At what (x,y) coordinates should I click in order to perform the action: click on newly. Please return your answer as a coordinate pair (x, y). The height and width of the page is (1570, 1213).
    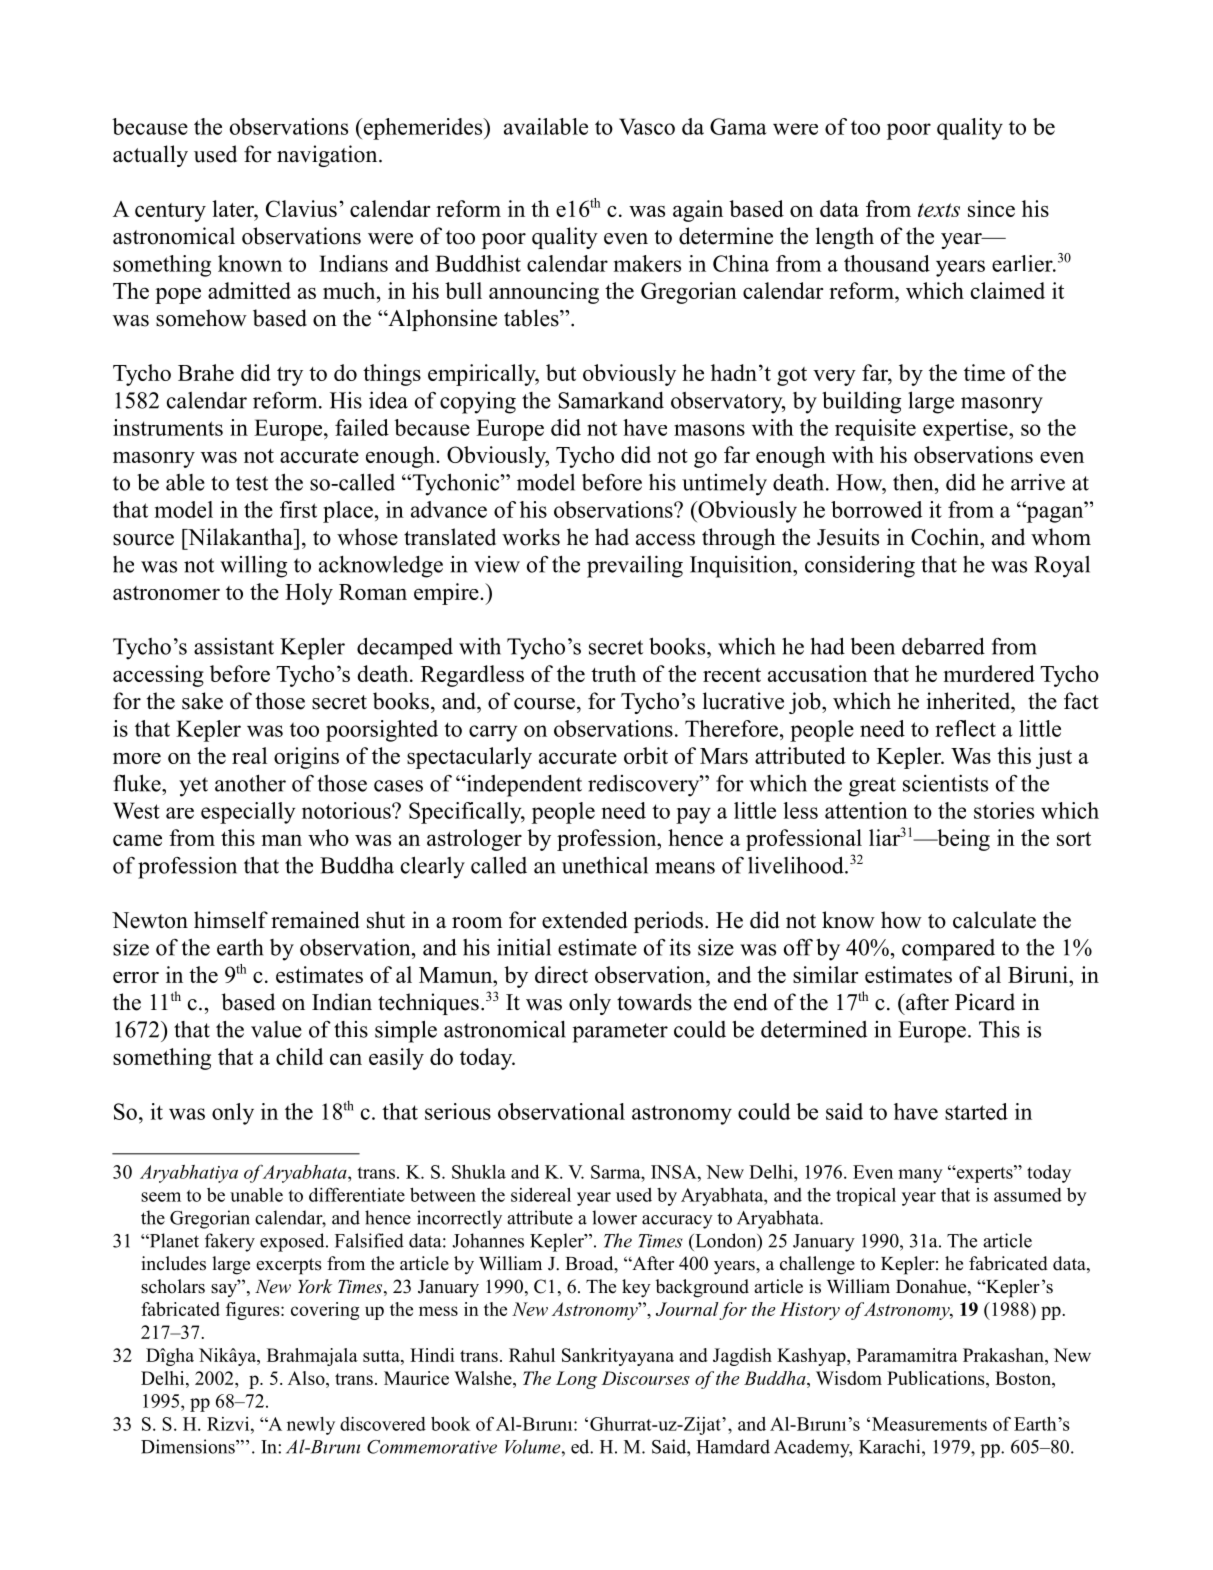
    Looking at the image, I should click on (311, 1426).
